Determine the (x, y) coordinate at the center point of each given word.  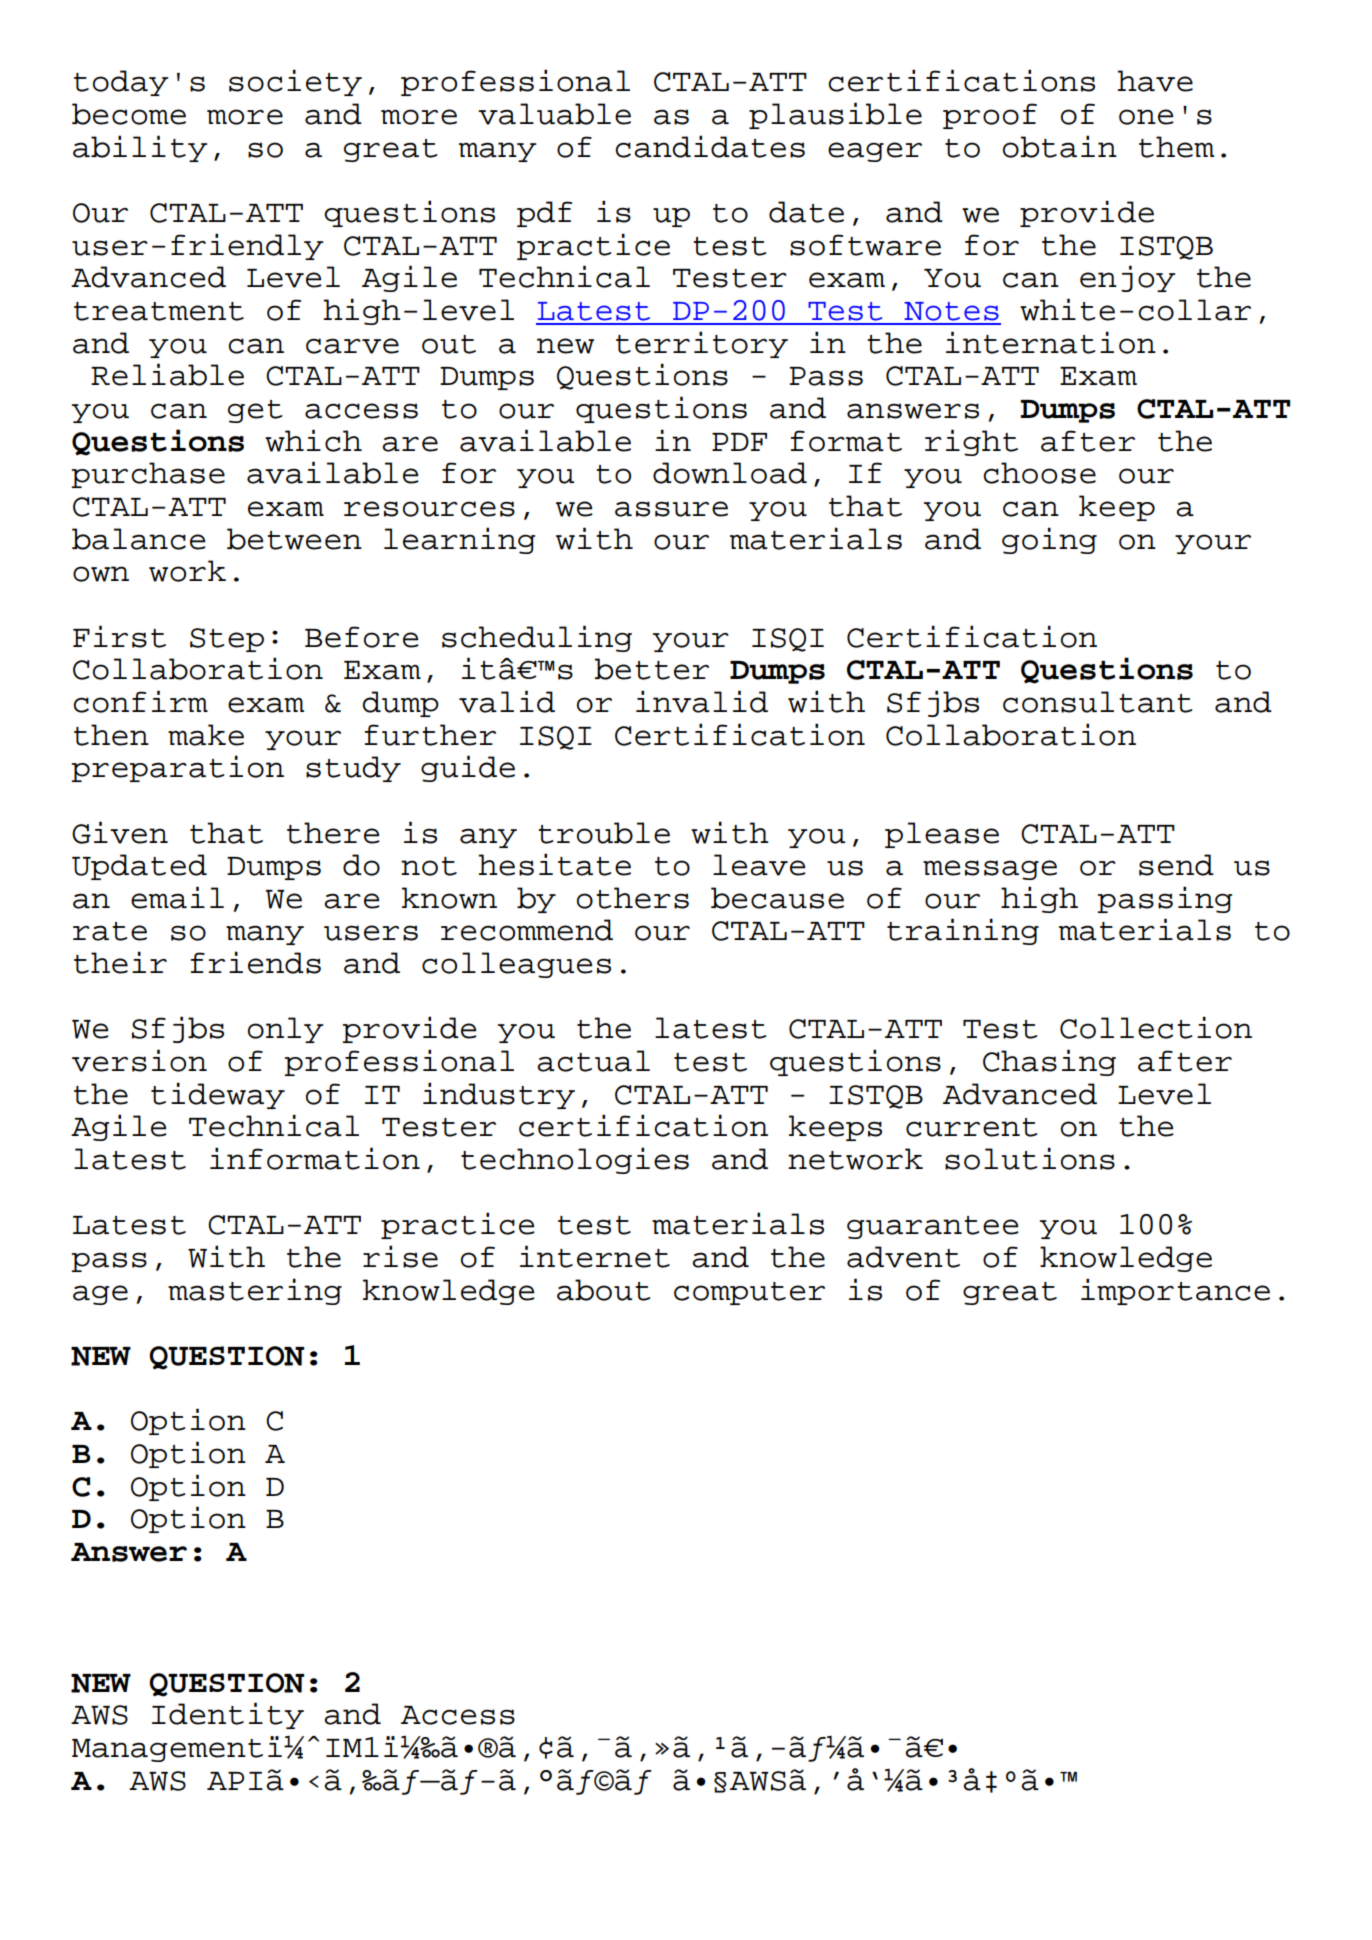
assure (671, 509)
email (177, 897)
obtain (1060, 146)
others (633, 898)
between (294, 539)
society (295, 82)
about (603, 1290)
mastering (255, 1291)
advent (903, 1257)
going (1049, 540)
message (990, 870)
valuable (554, 114)
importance (1175, 1291)
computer (749, 1293)
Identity (228, 1715)
